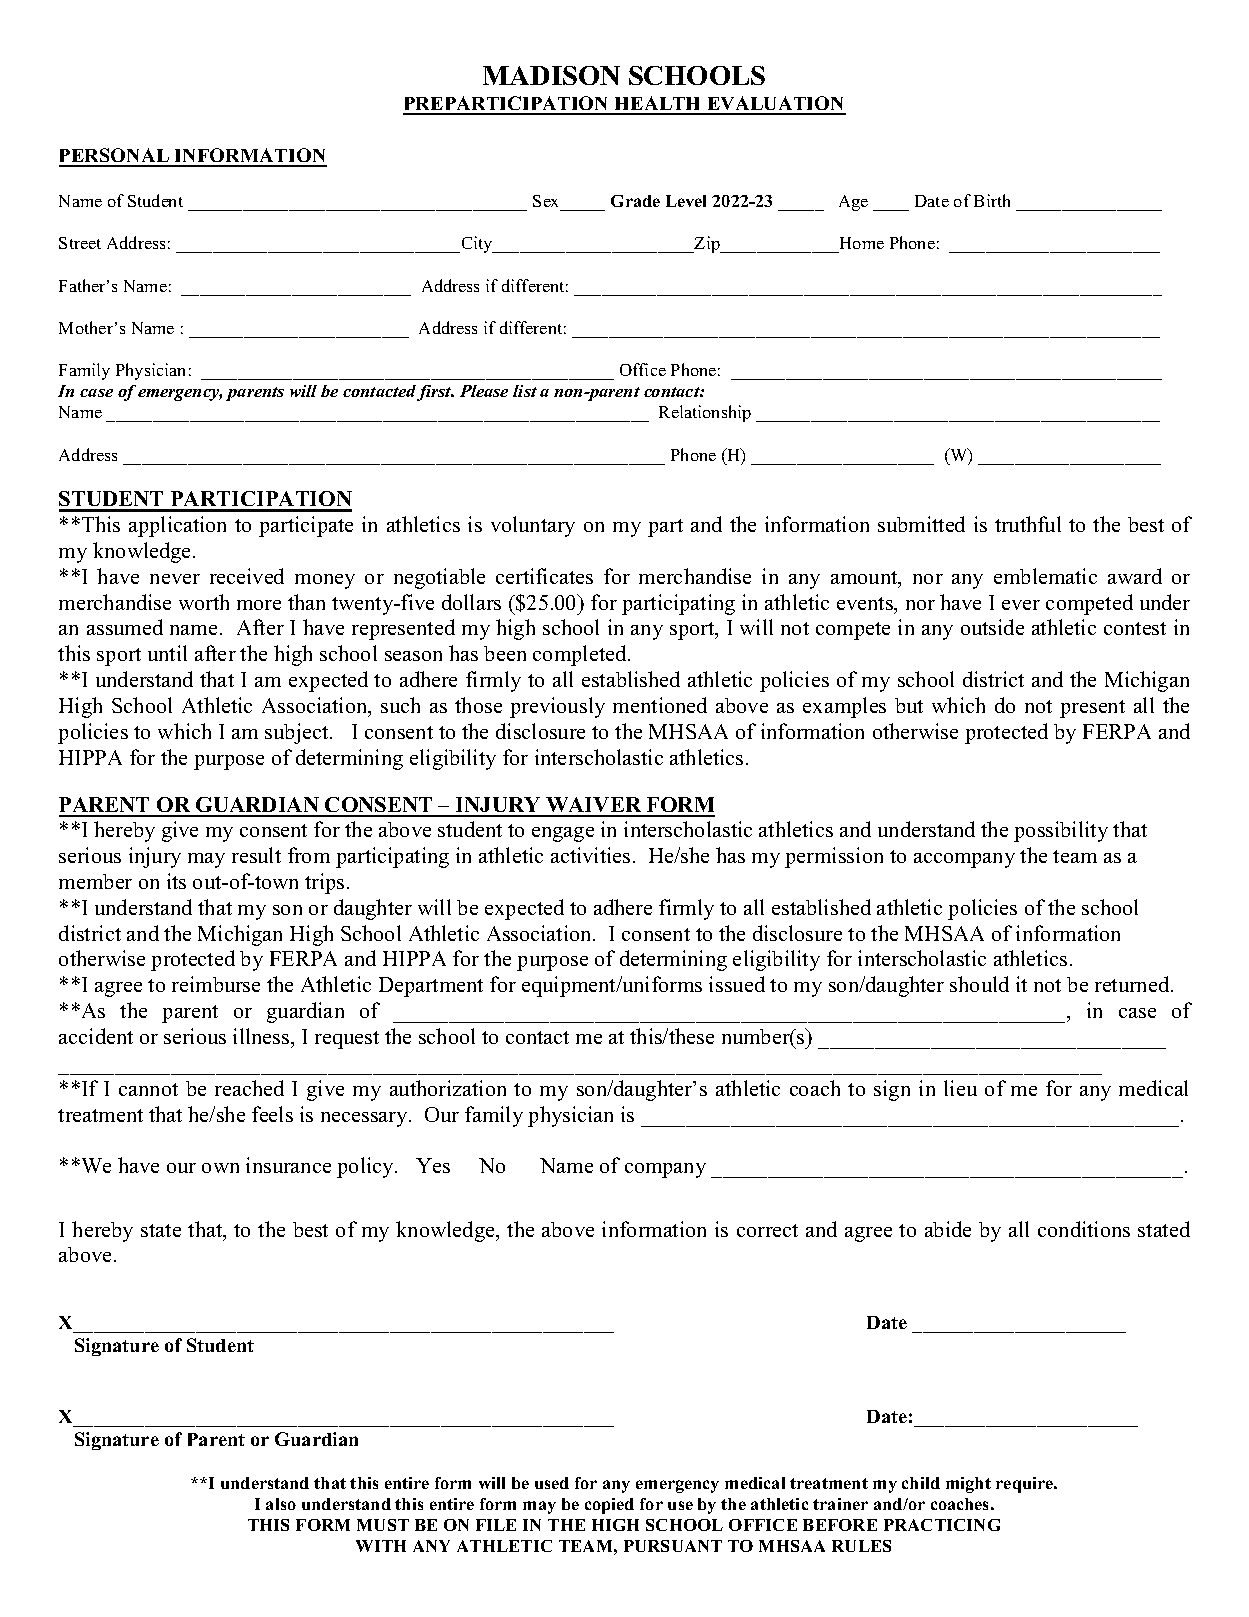  Describe the element at coordinates (80, 243) in the document. I see `Street` at that location.
